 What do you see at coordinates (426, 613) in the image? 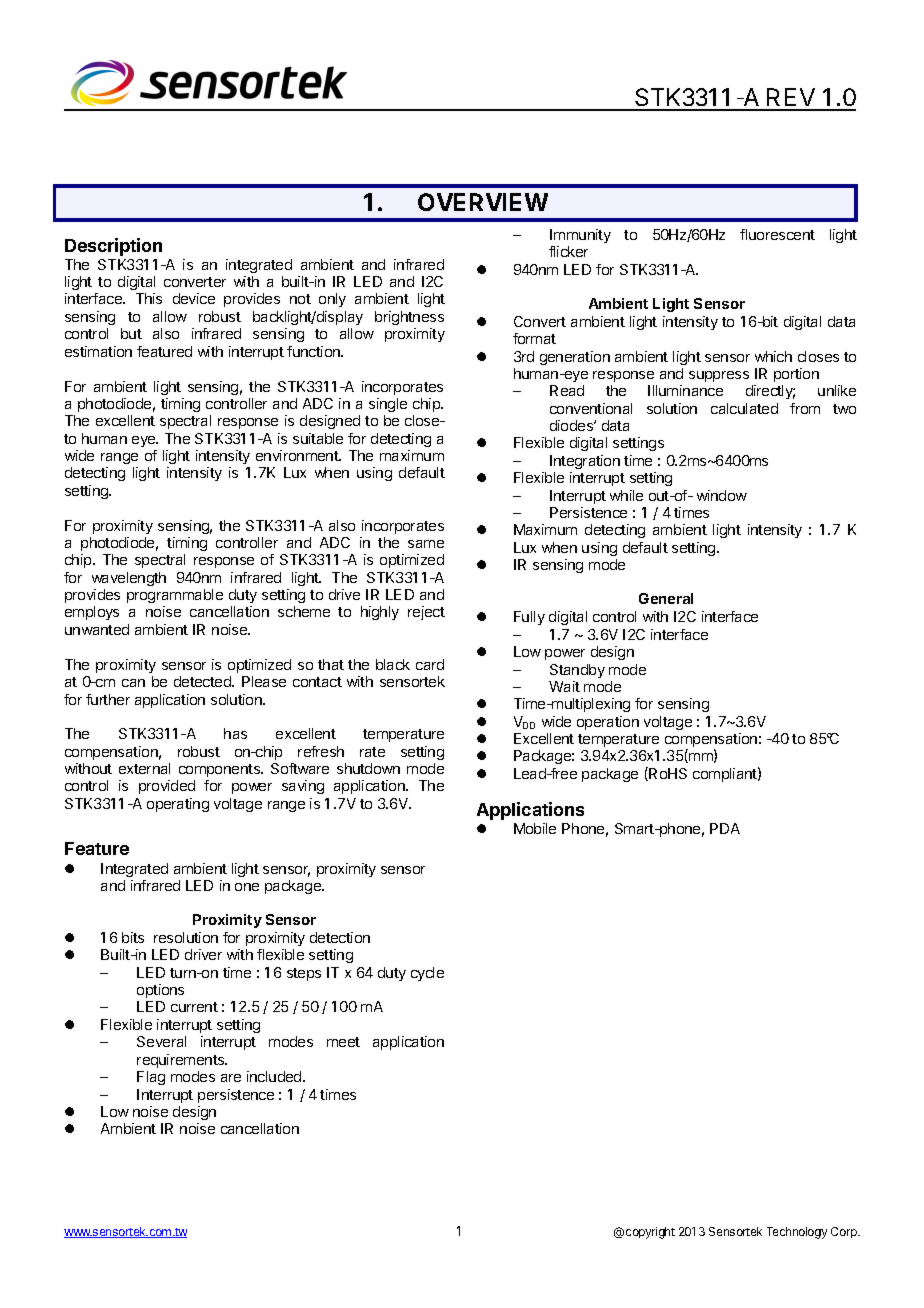
I see `reject` at bounding box center [426, 613].
